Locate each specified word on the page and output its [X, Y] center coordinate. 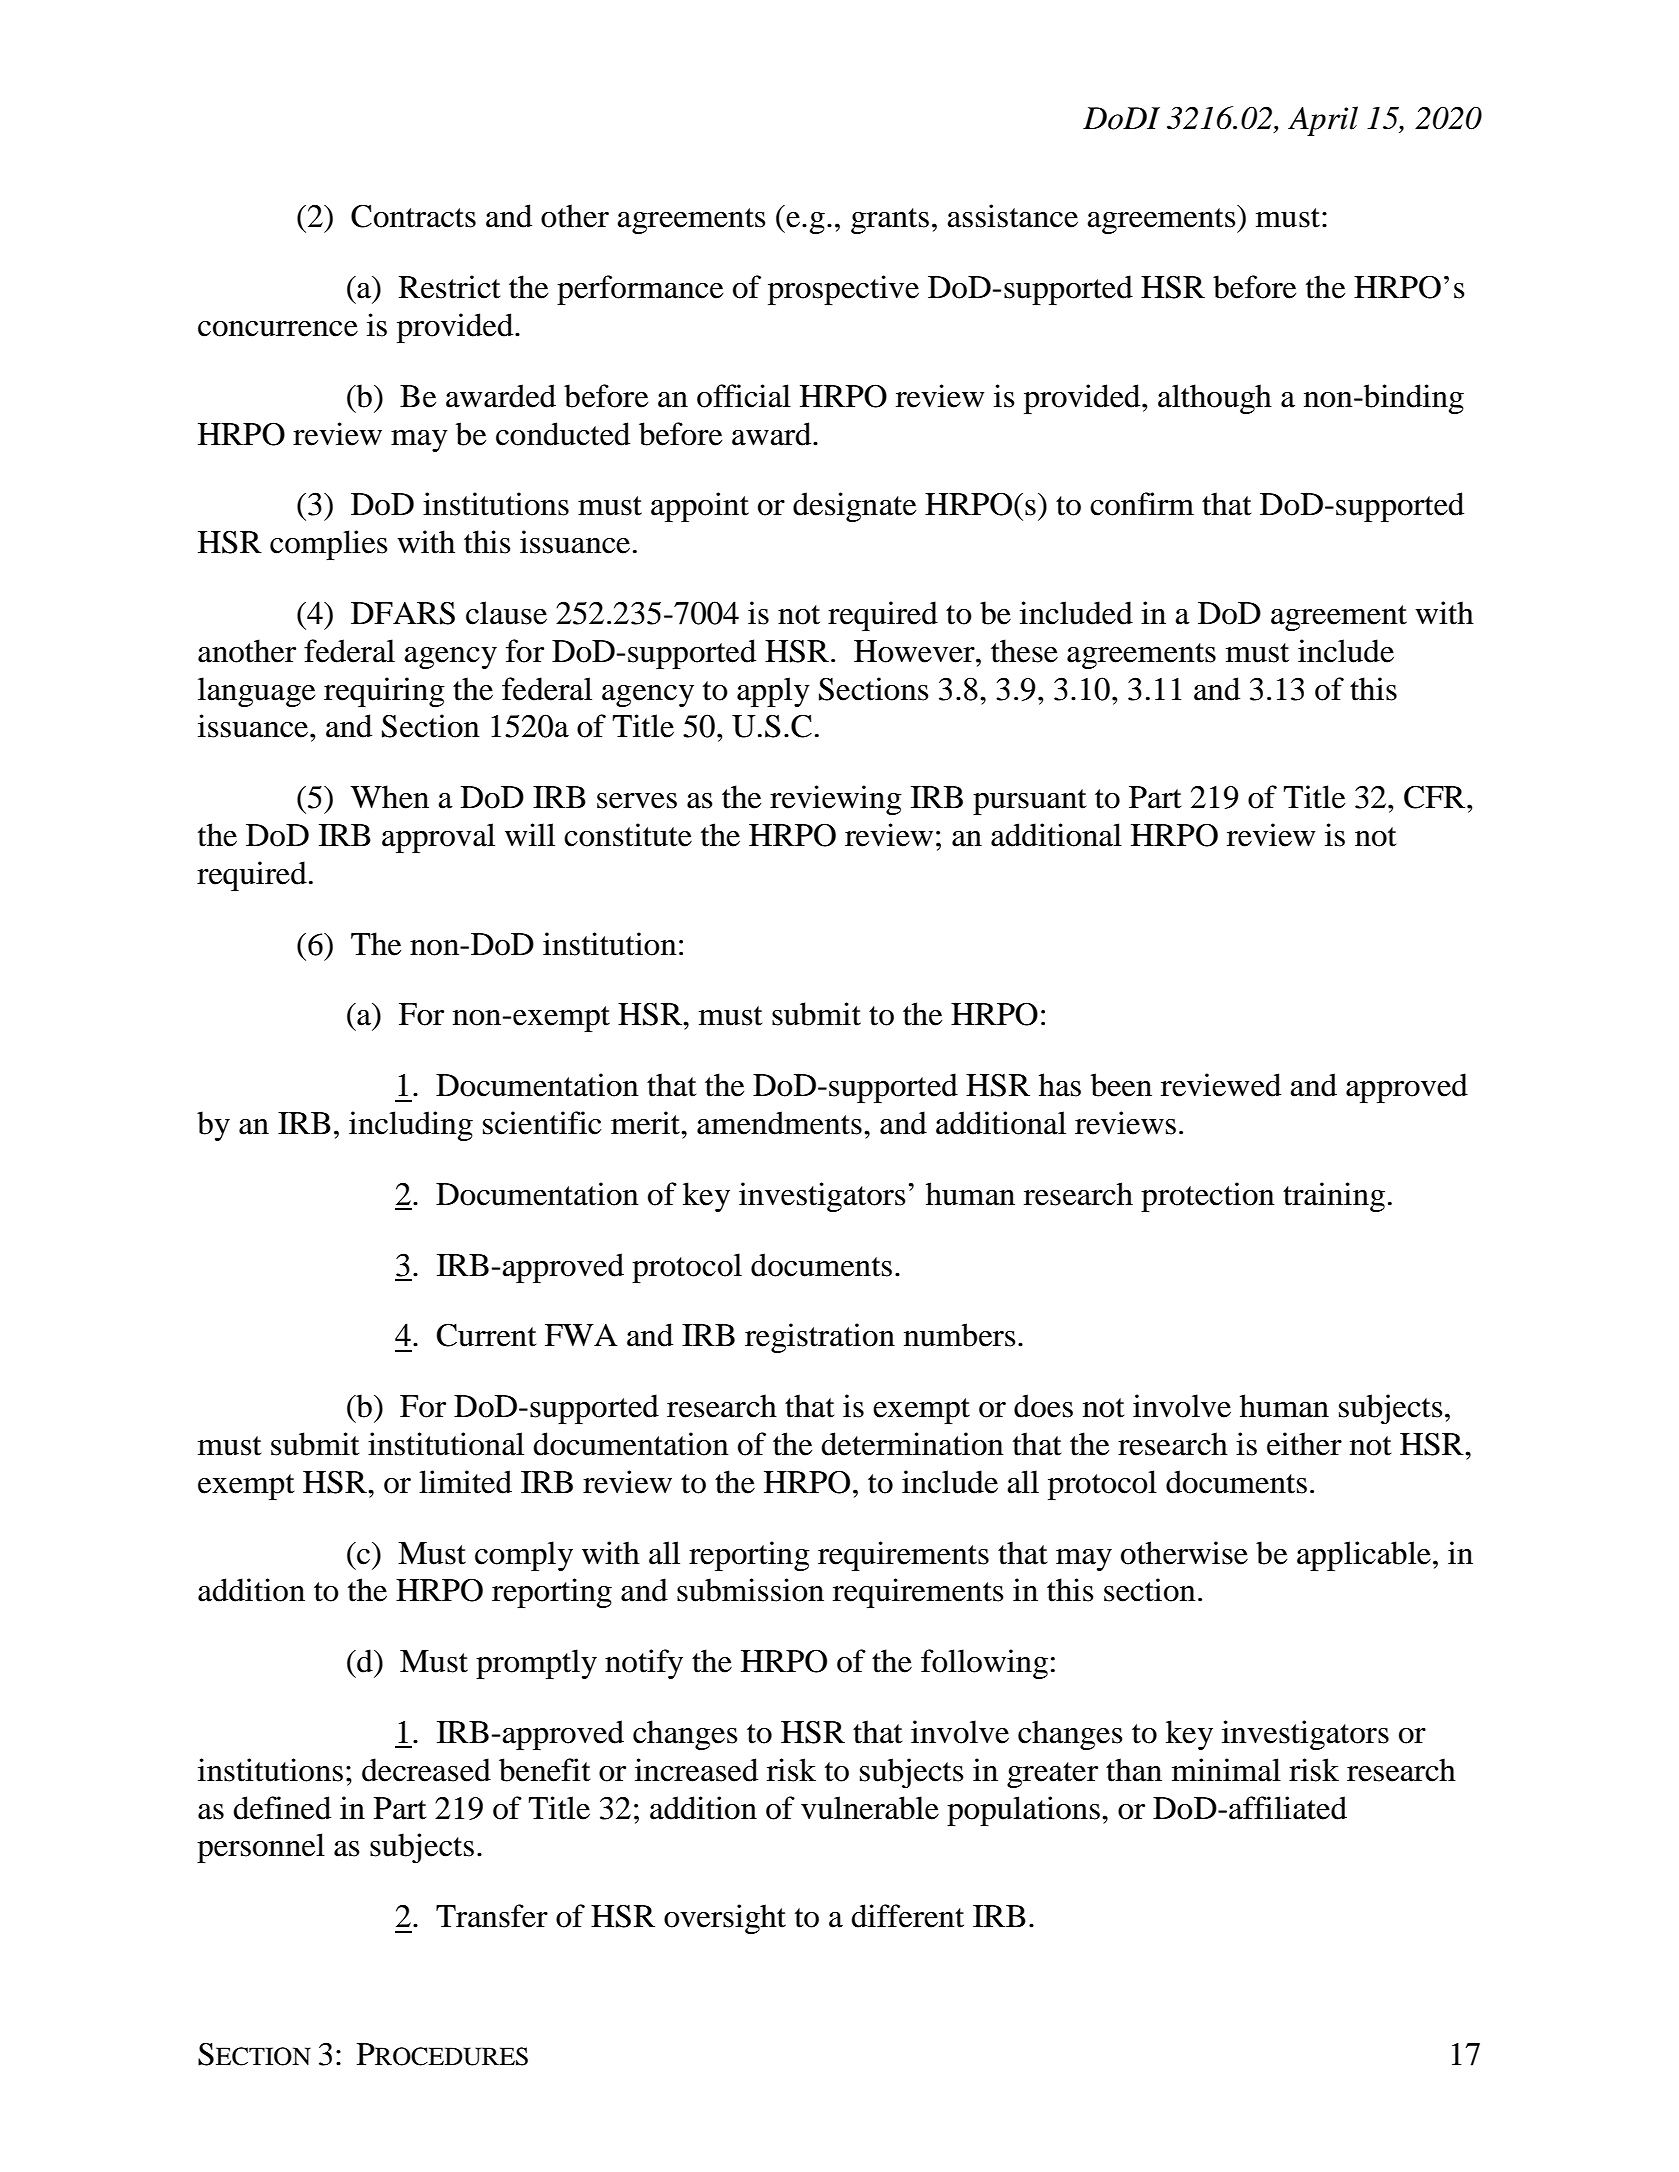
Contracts [413, 216]
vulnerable [870, 1808]
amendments [779, 1123]
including [411, 1126]
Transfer [492, 1916]
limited [465, 1482]
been [1121, 1085]
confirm [1142, 504]
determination [912, 1444]
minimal [1226, 1770]
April [1323, 121]
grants [890, 221]
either [1304, 1444]
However [915, 651]
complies [329, 545]
